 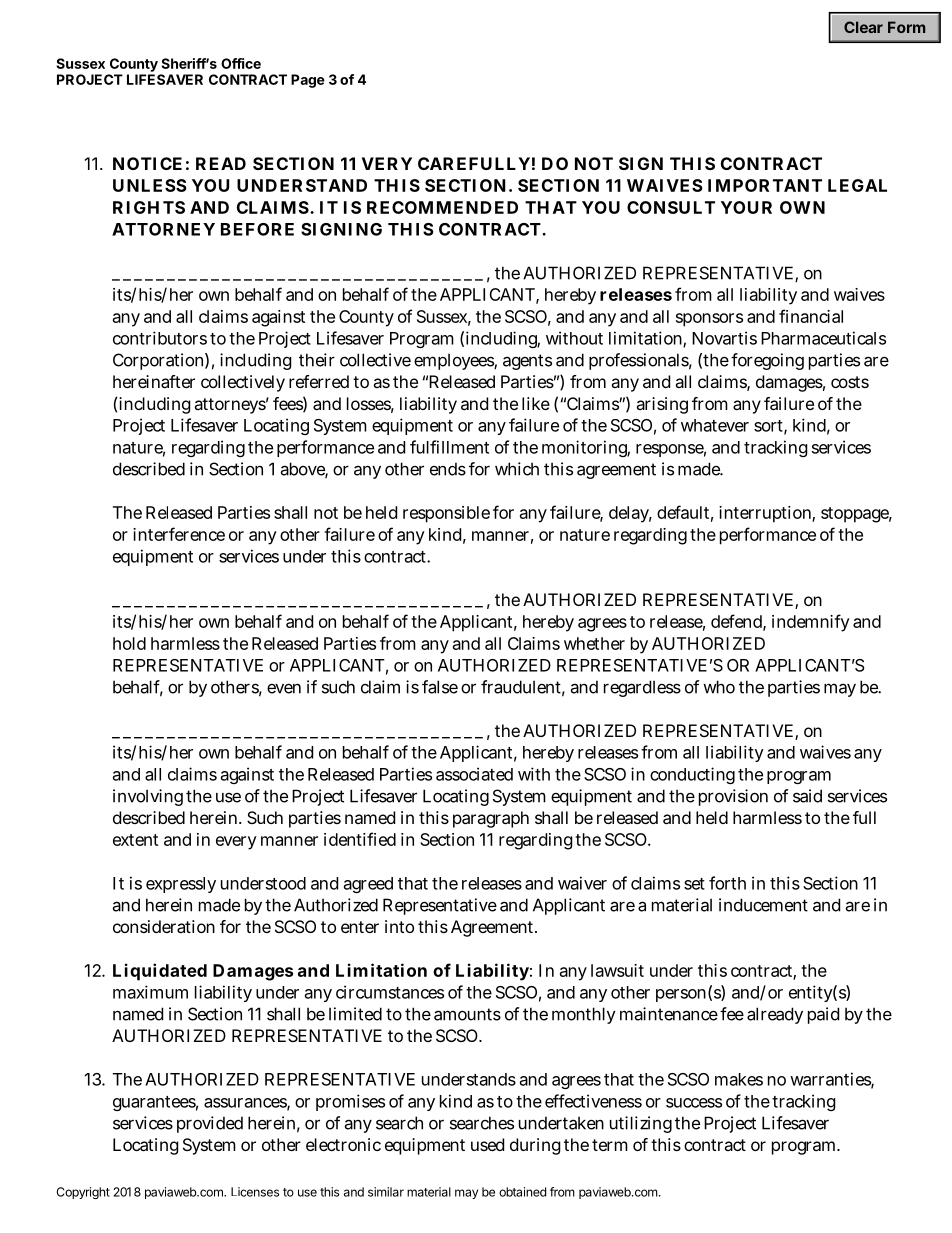 I want to click on IMPORTANT, so click(x=765, y=185).
